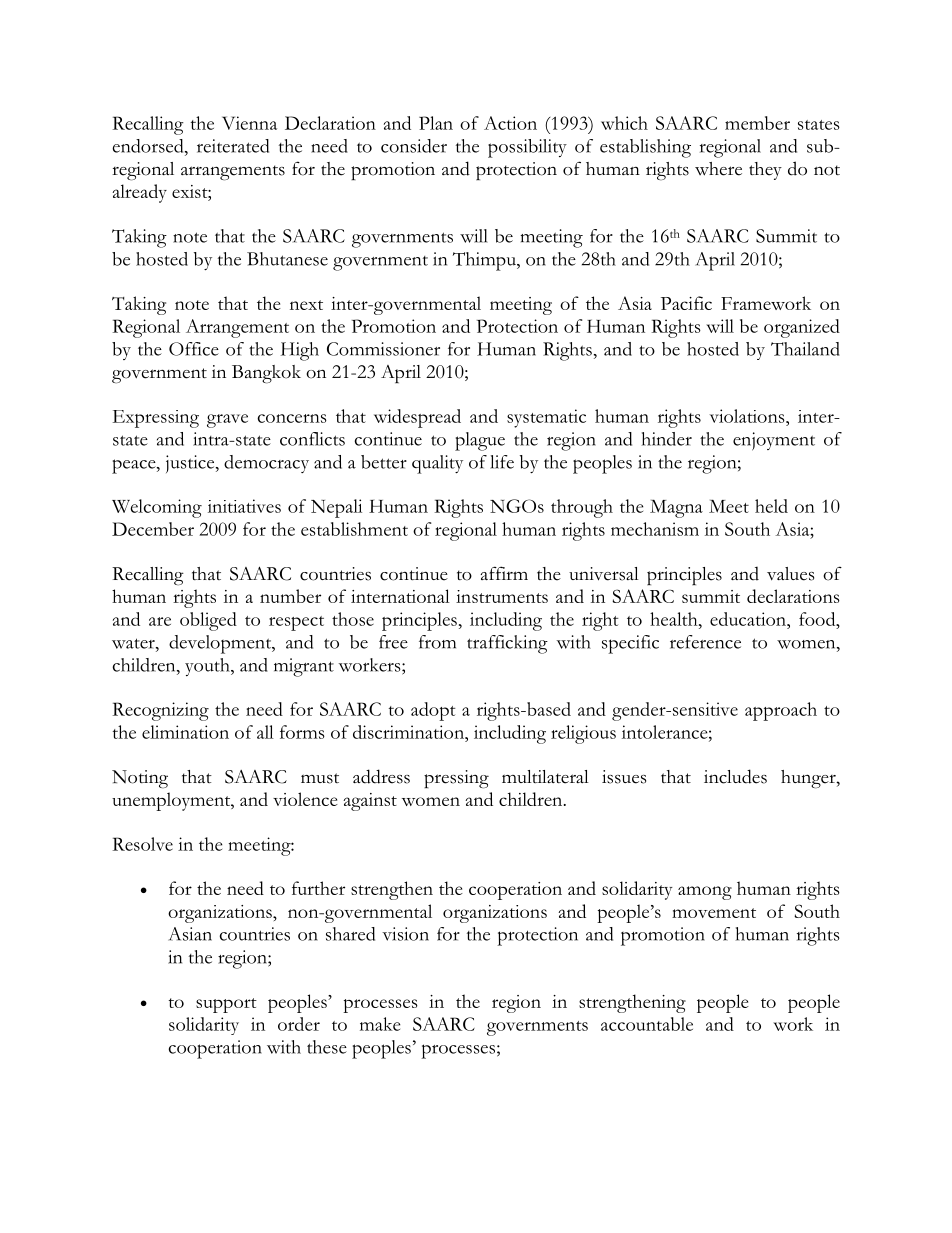  Describe the element at coordinates (480, 441) in the screenshot. I see `plague` at that location.
